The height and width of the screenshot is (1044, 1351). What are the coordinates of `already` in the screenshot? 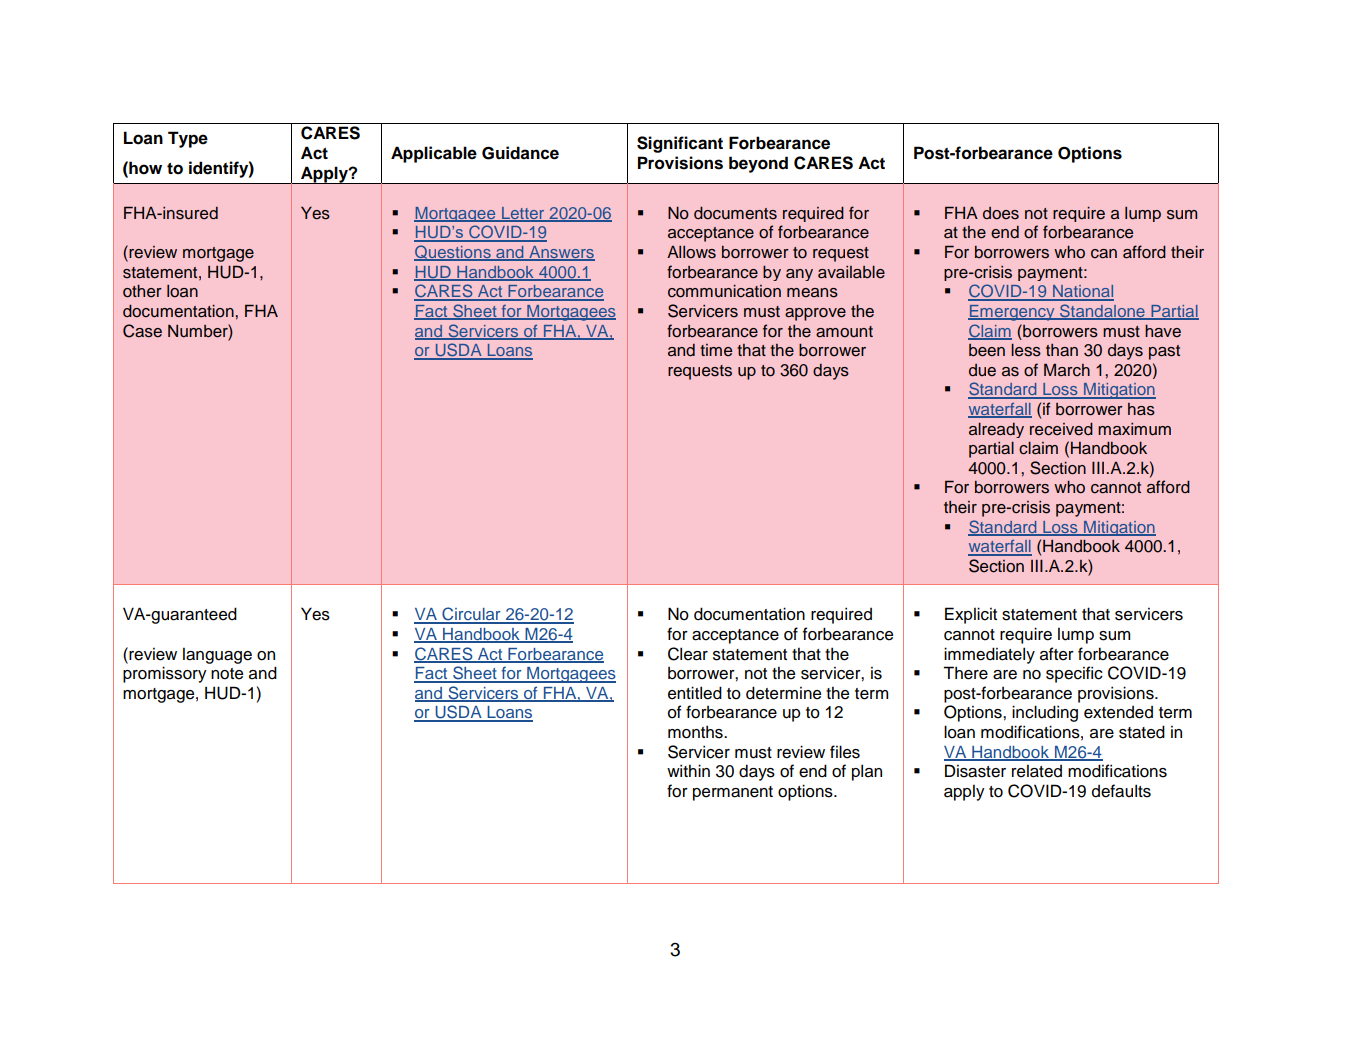 It's located at (996, 430).
